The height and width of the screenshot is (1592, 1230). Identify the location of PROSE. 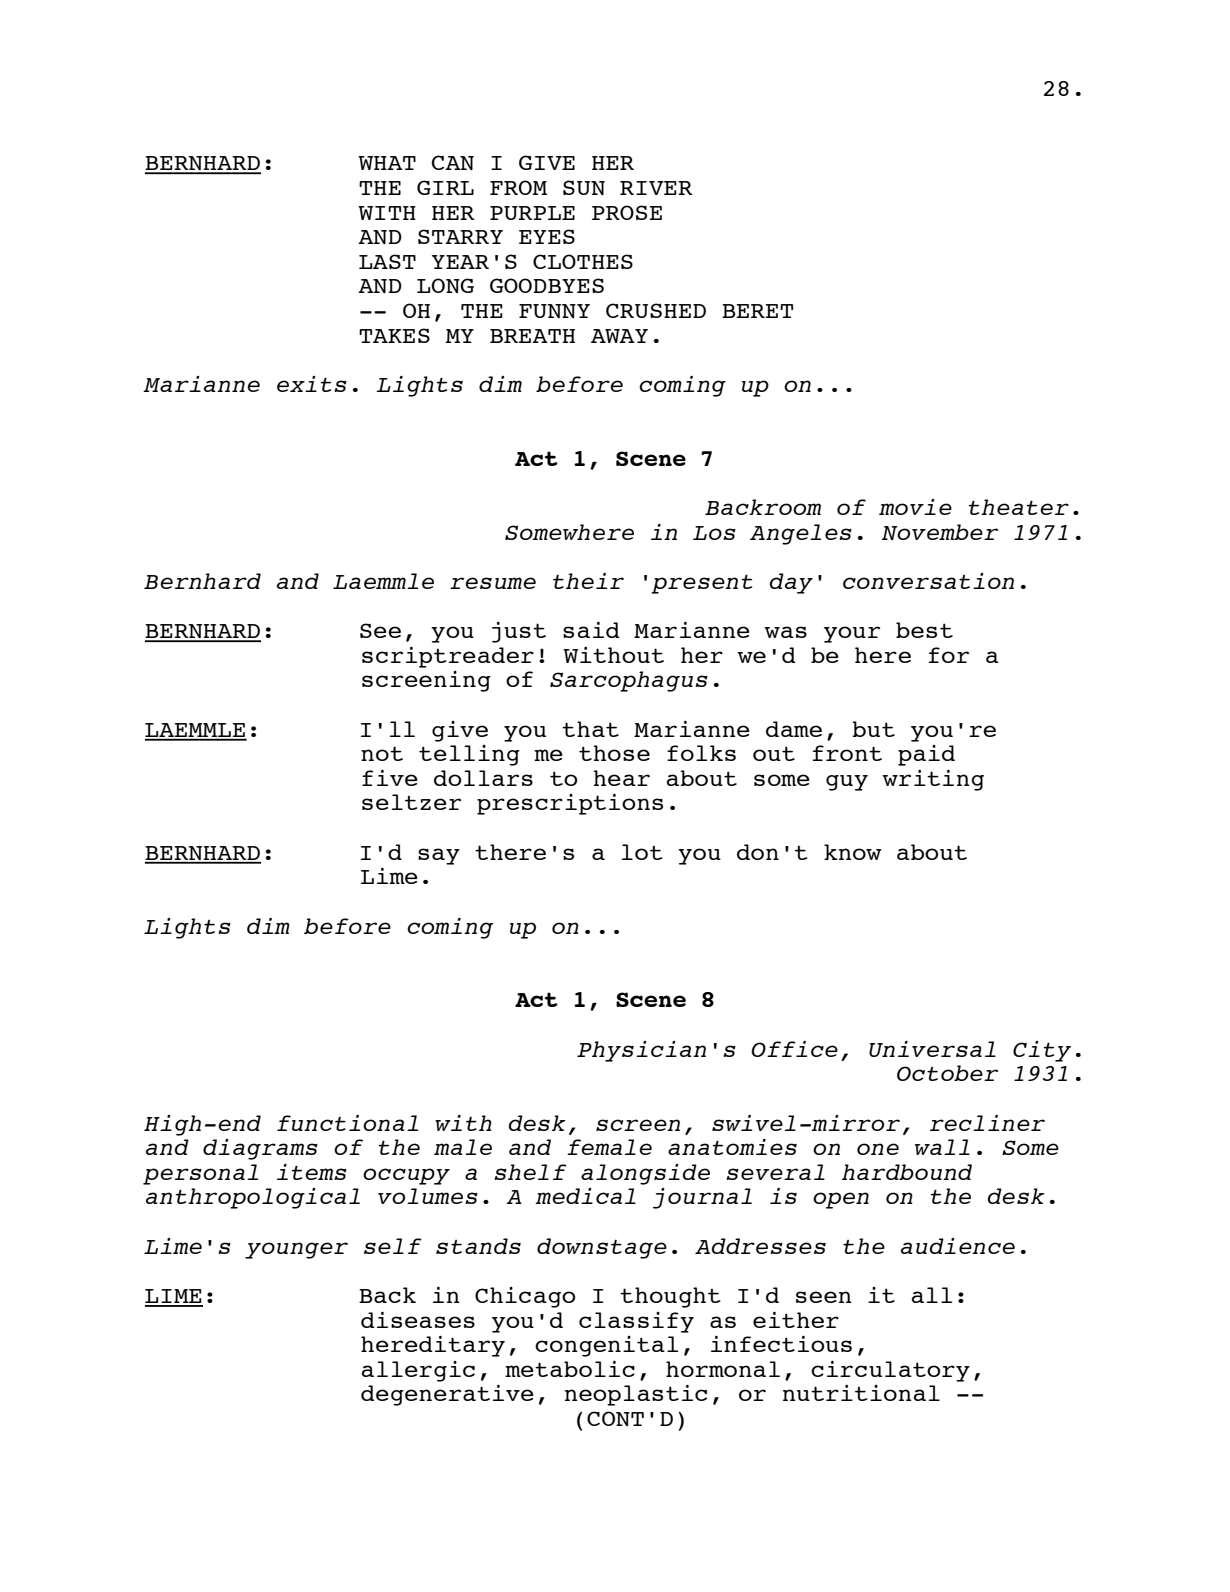
(627, 212).
